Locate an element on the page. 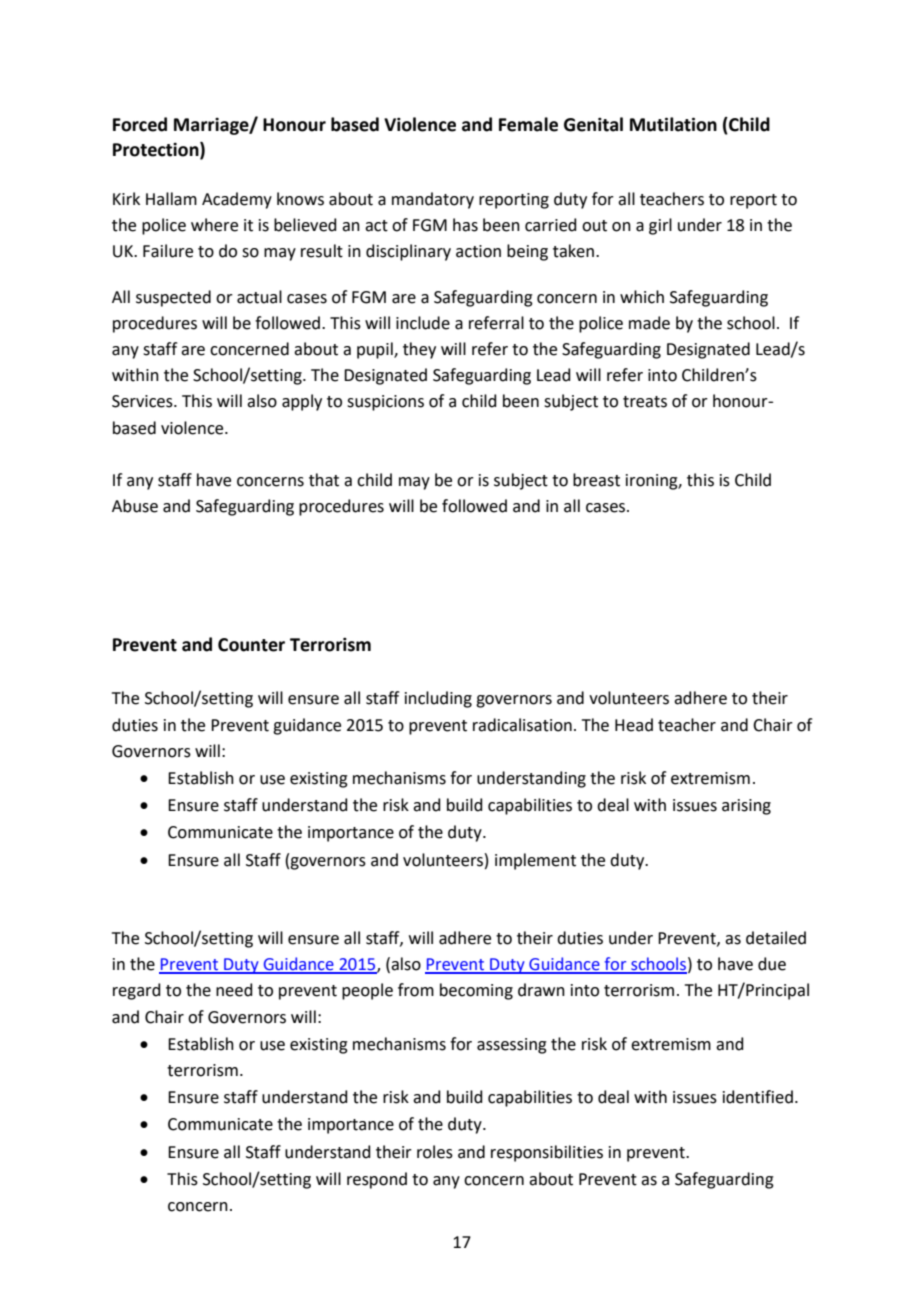 The width and height of the page is (924, 1308). including is located at coordinates (438, 699).
